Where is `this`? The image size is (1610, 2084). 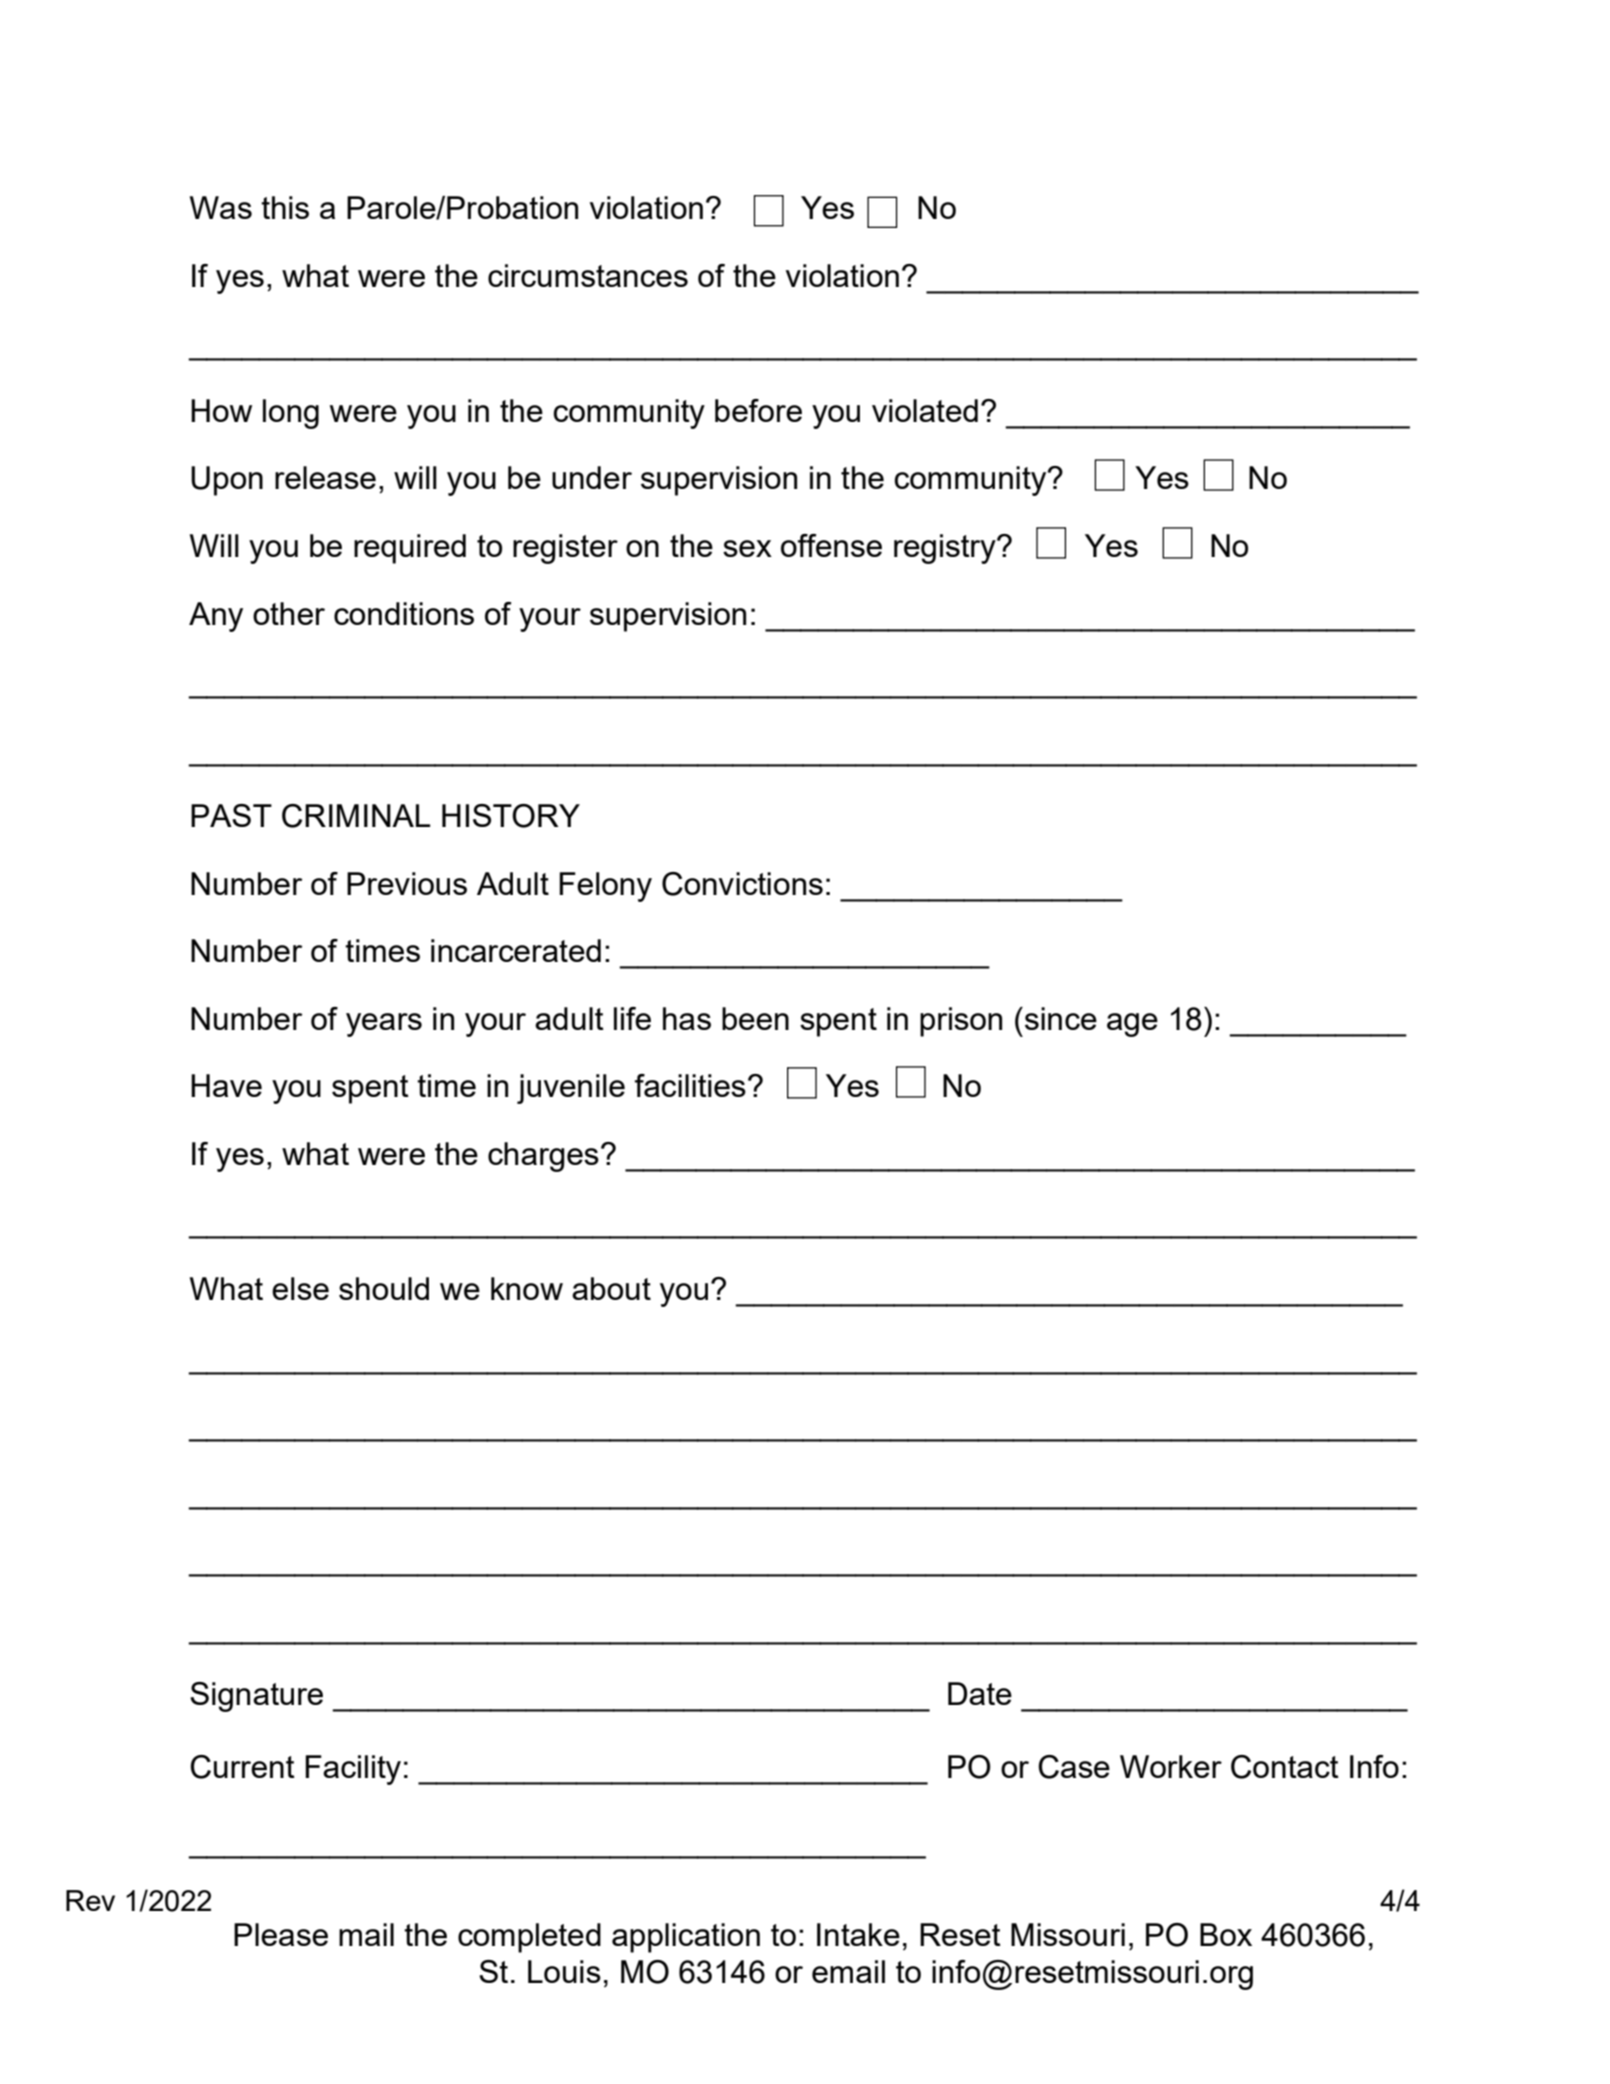 this is located at coordinates (285, 207).
